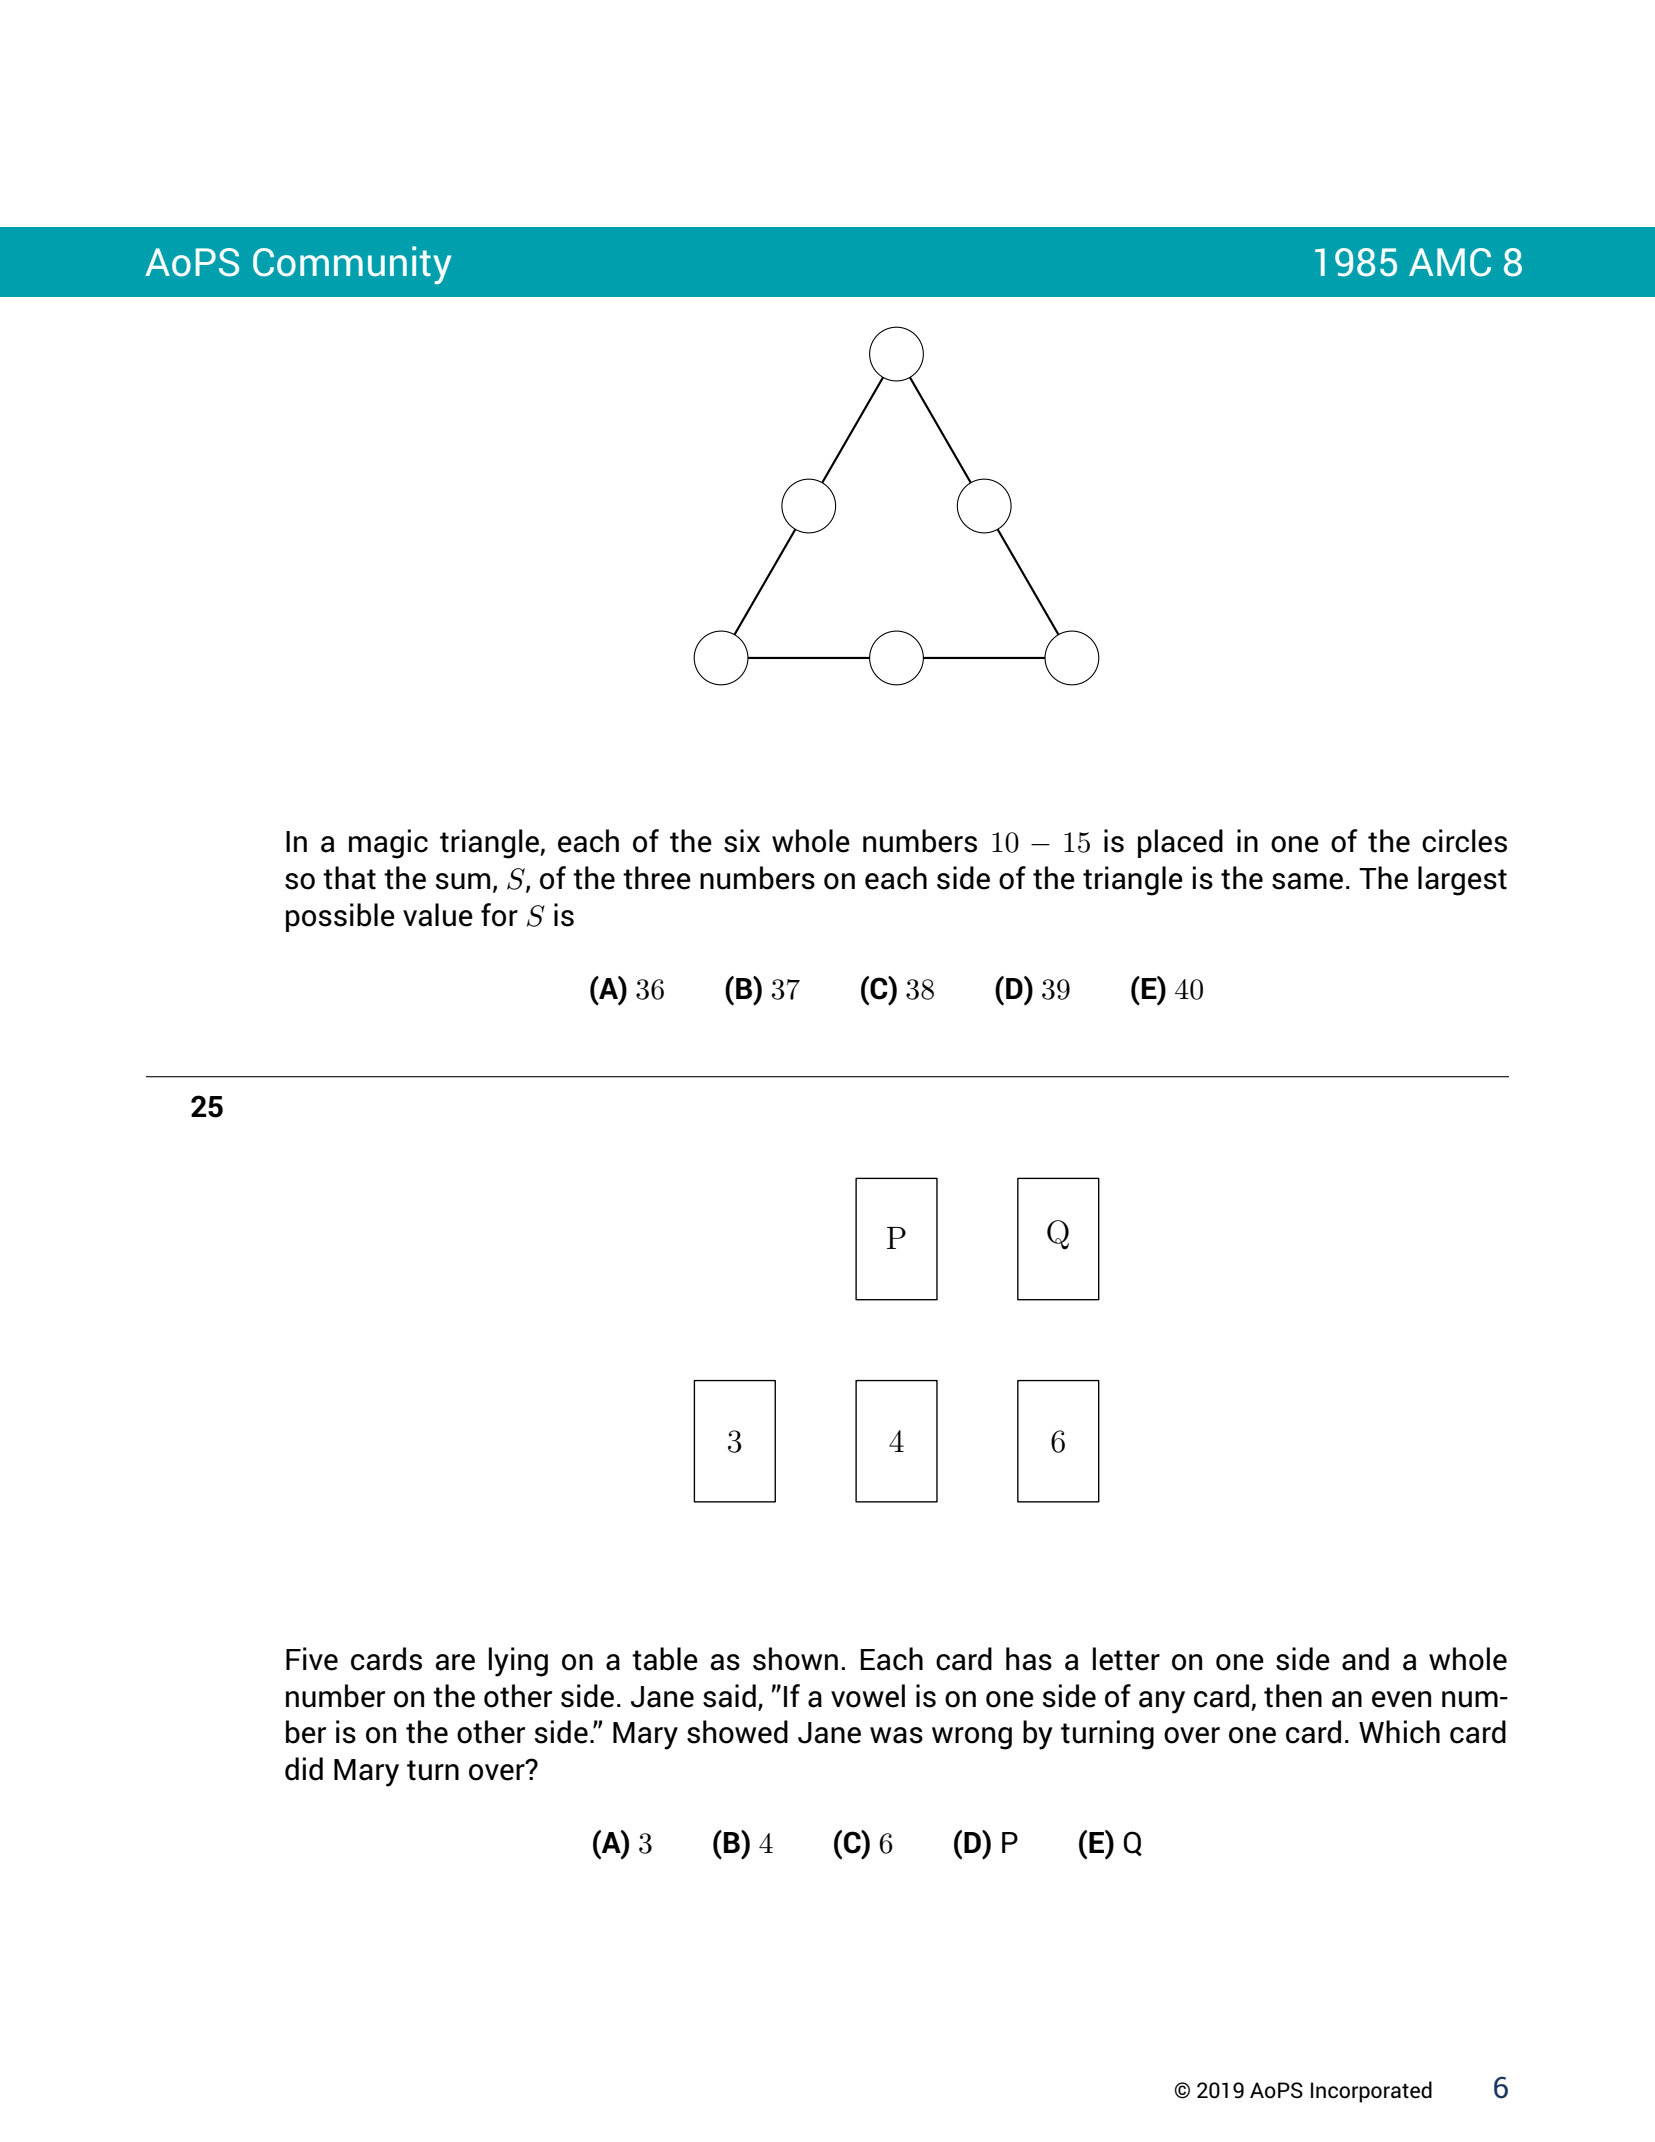  Describe the element at coordinates (1371, 2092) in the page. I see `Incorporated` at that location.
